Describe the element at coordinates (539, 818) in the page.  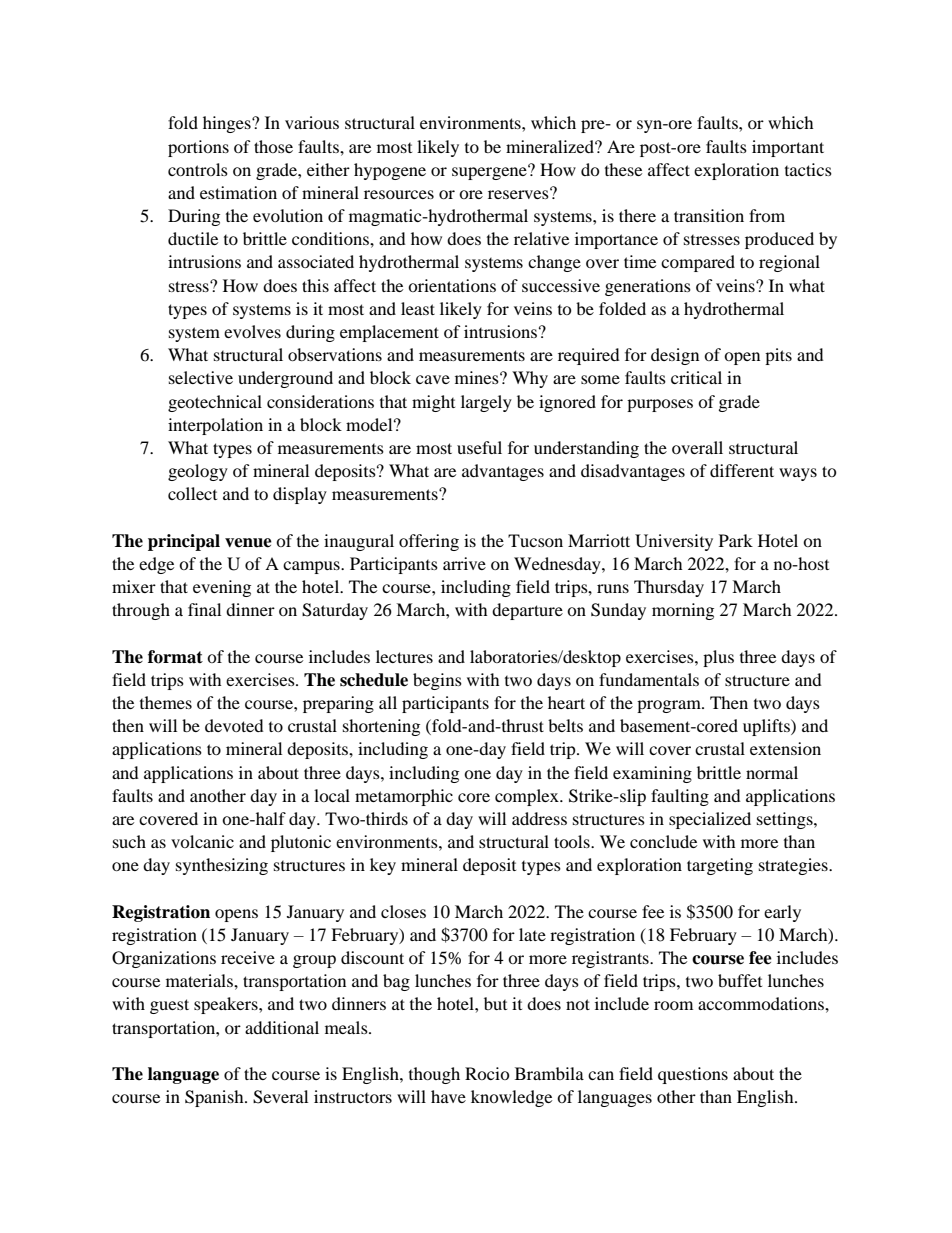
I see `address` at that location.
